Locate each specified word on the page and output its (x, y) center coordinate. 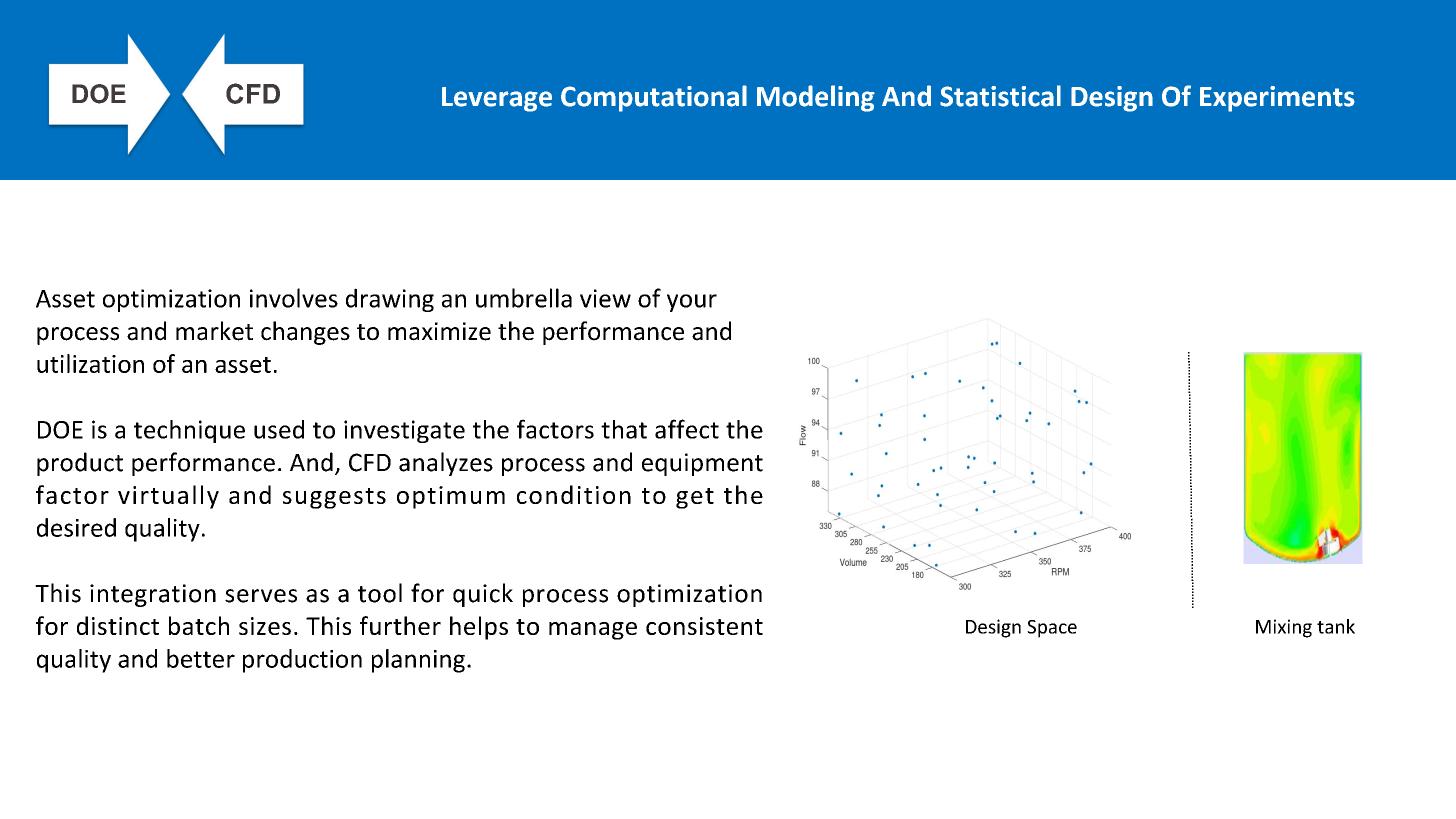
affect (687, 429)
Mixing (1284, 628)
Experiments (1277, 99)
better (201, 658)
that (624, 429)
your (692, 303)
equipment (702, 464)
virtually (168, 497)
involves (294, 298)
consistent (704, 626)
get (695, 498)
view (605, 298)
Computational (654, 98)
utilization (90, 363)
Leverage (497, 99)
